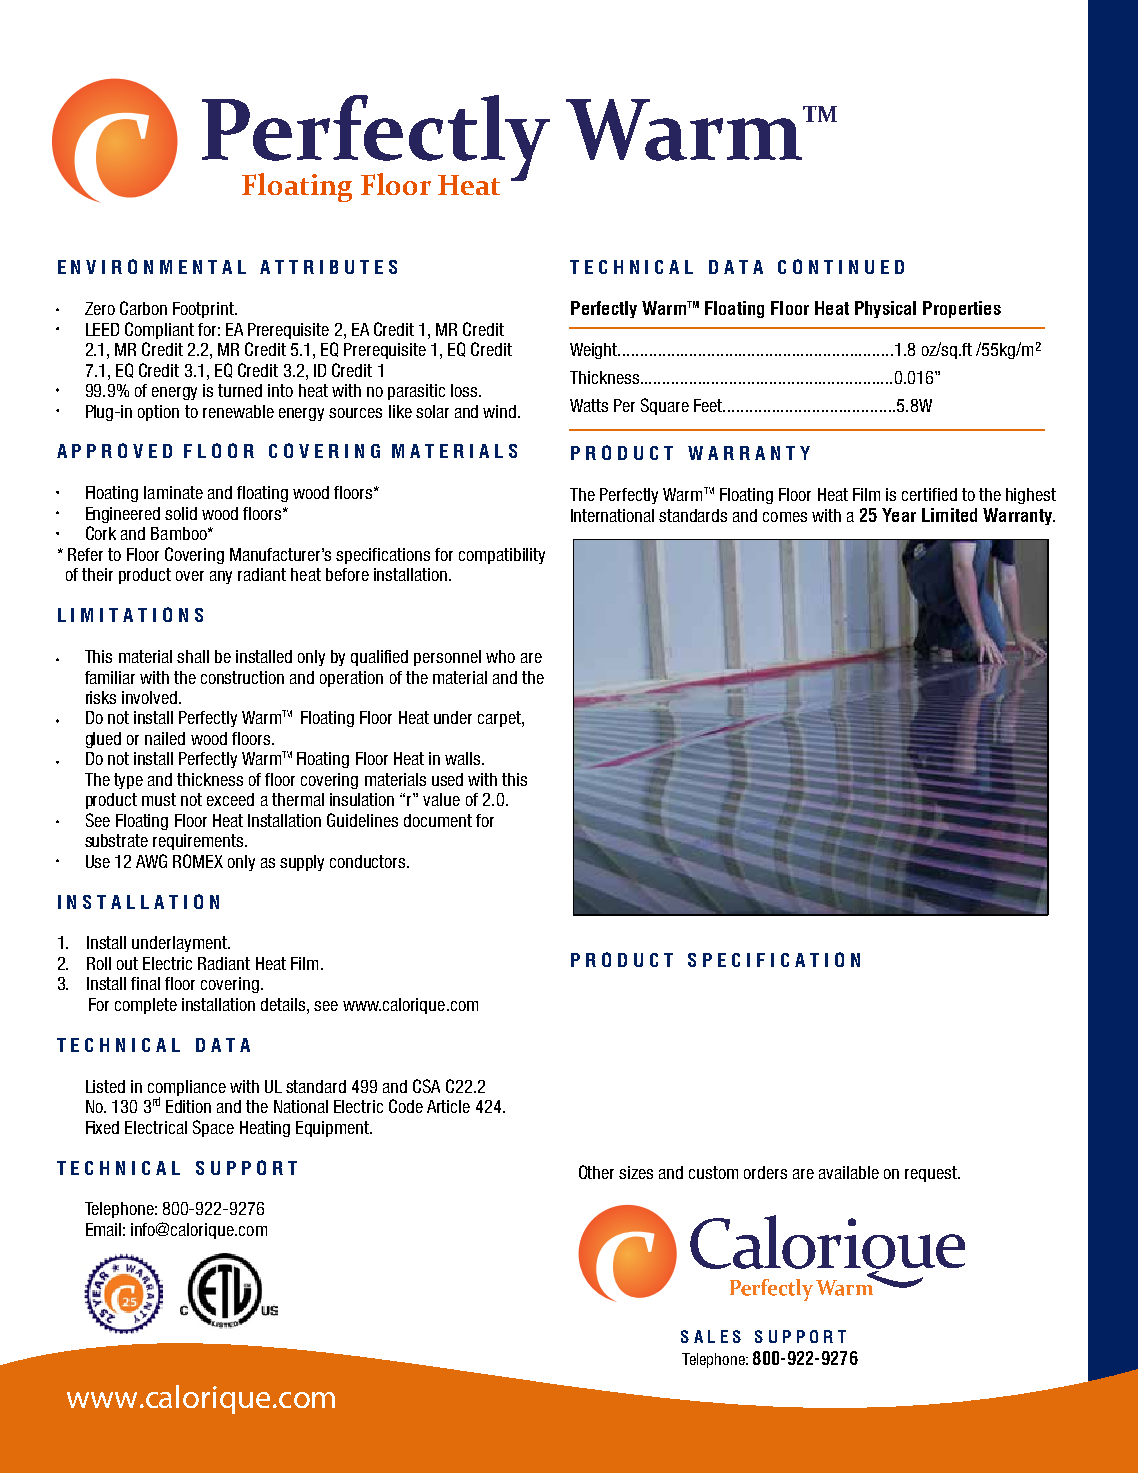 The image size is (1138, 1473). I want to click on Space, so click(213, 1128).
